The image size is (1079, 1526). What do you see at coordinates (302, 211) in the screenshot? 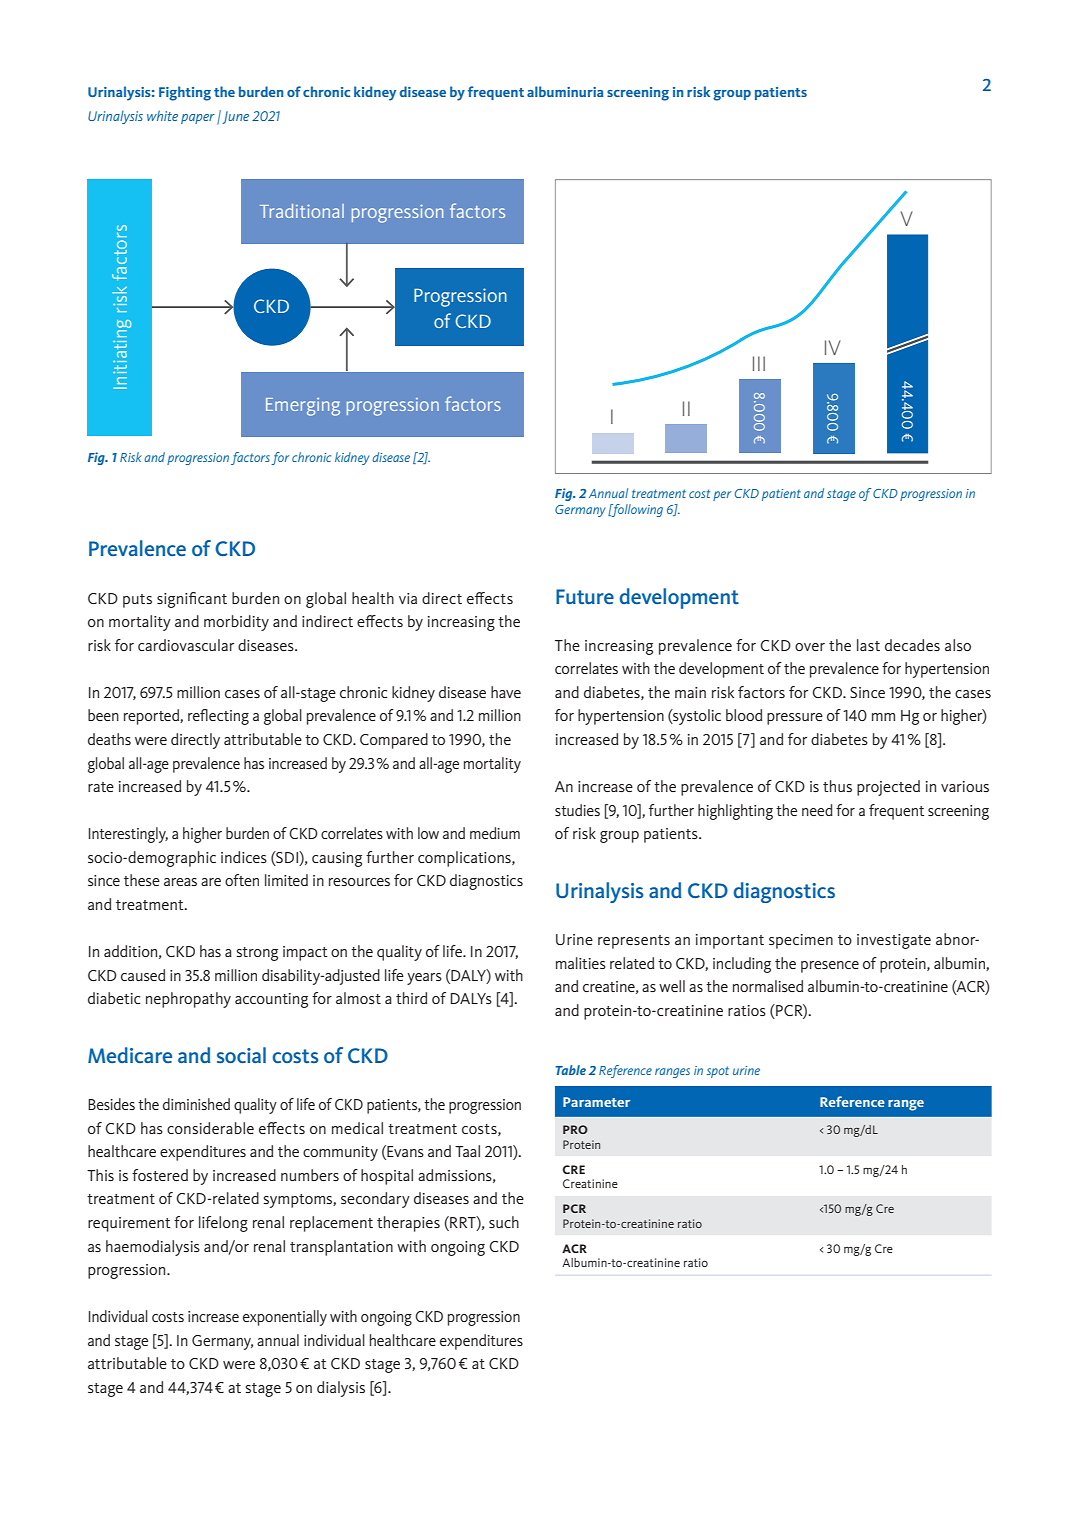
I see `Traditional` at bounding box center [302, 211].
